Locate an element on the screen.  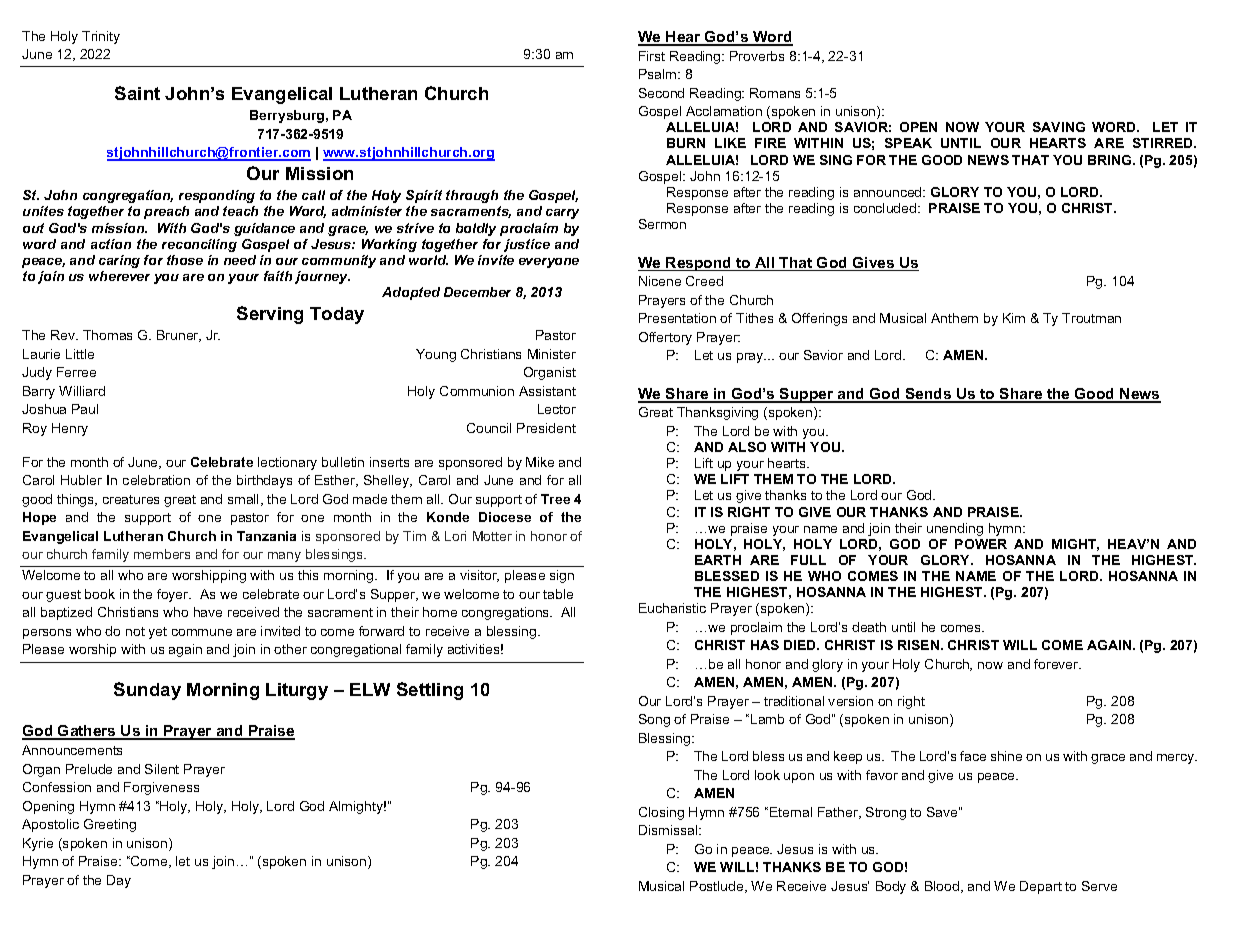
Dismissal is located at coordinates (669, 830).
